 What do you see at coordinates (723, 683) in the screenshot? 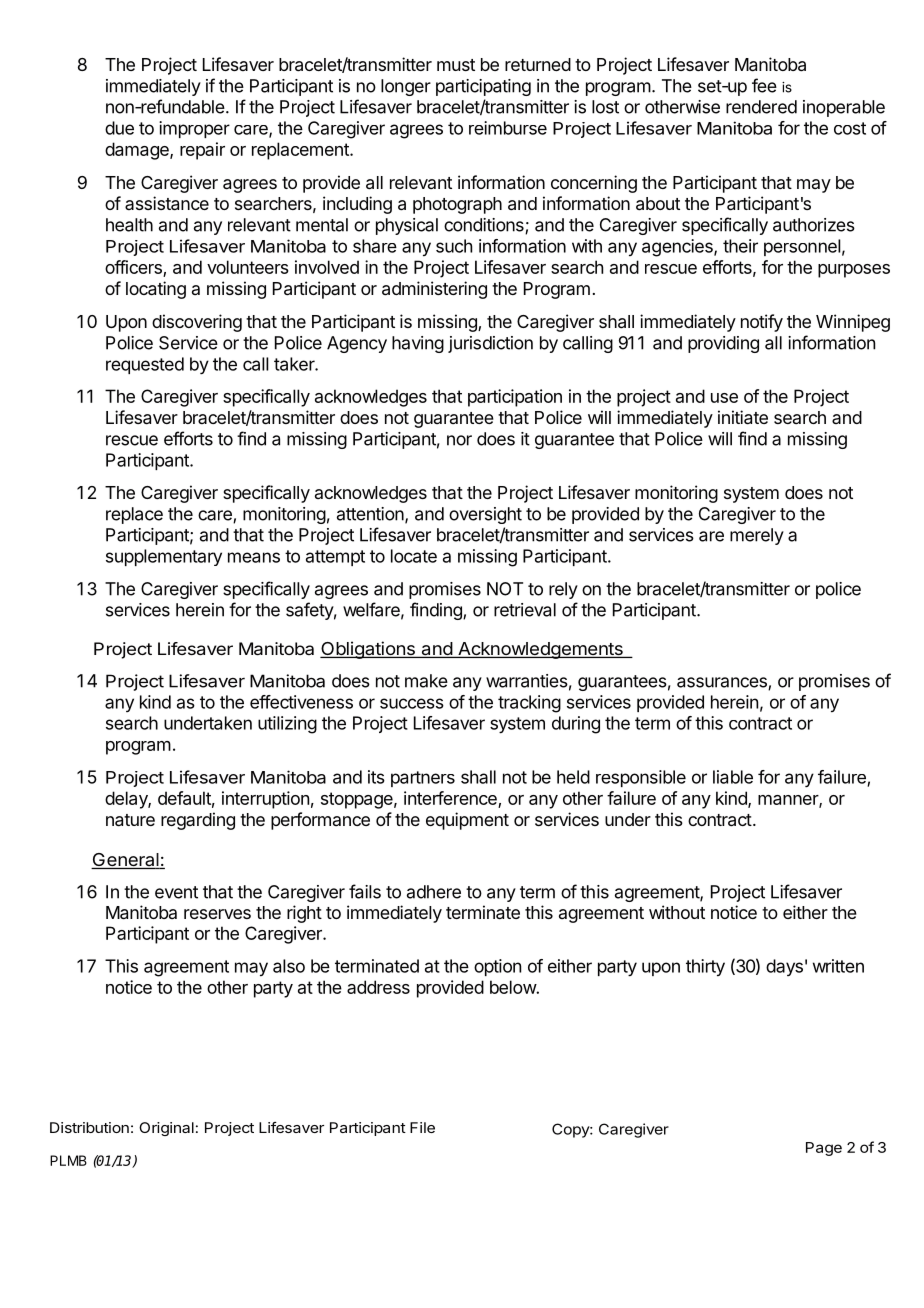
I see `assurances` at bounding box center [723, 683].
